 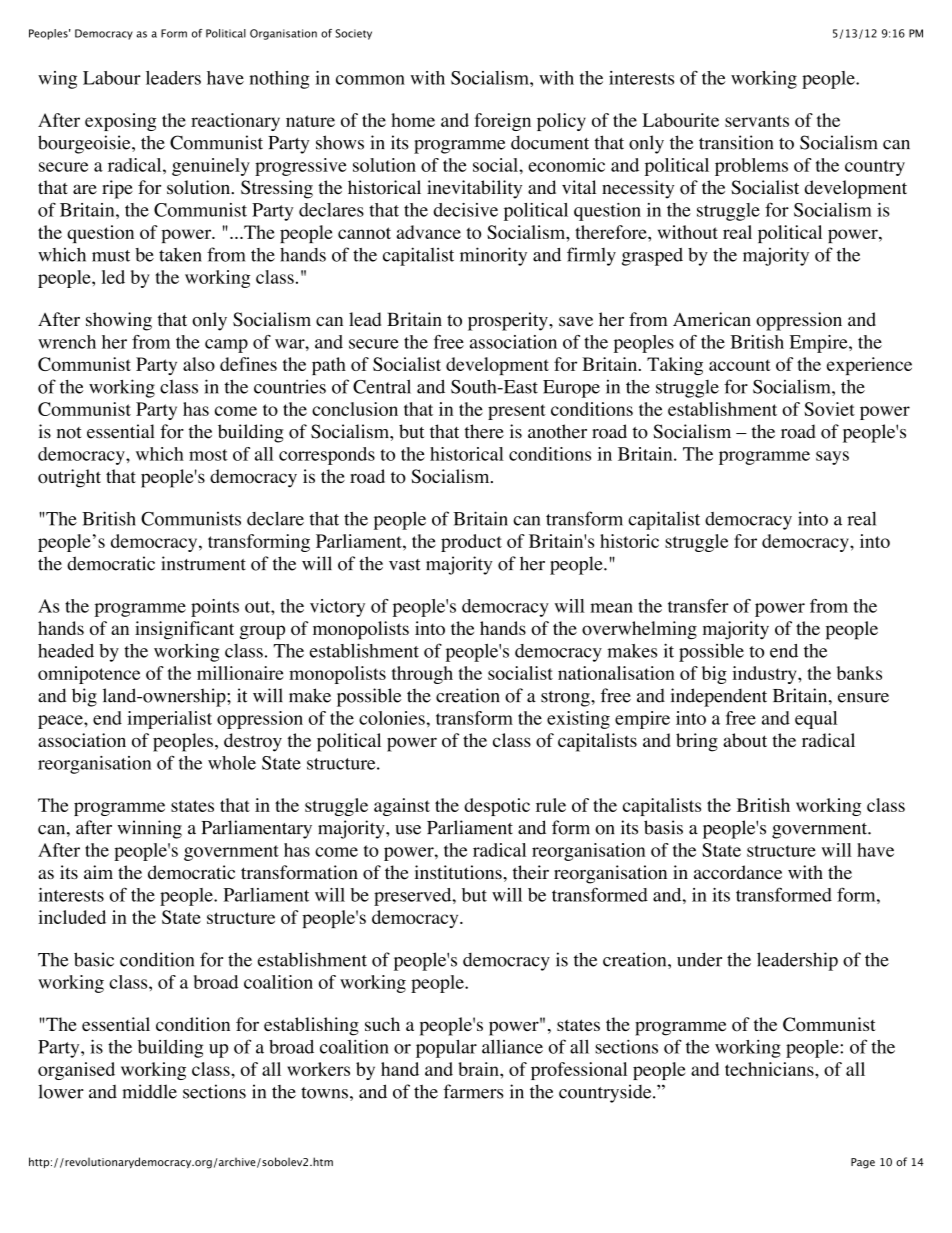 I want to click on most, so click(x=208, y=455).
